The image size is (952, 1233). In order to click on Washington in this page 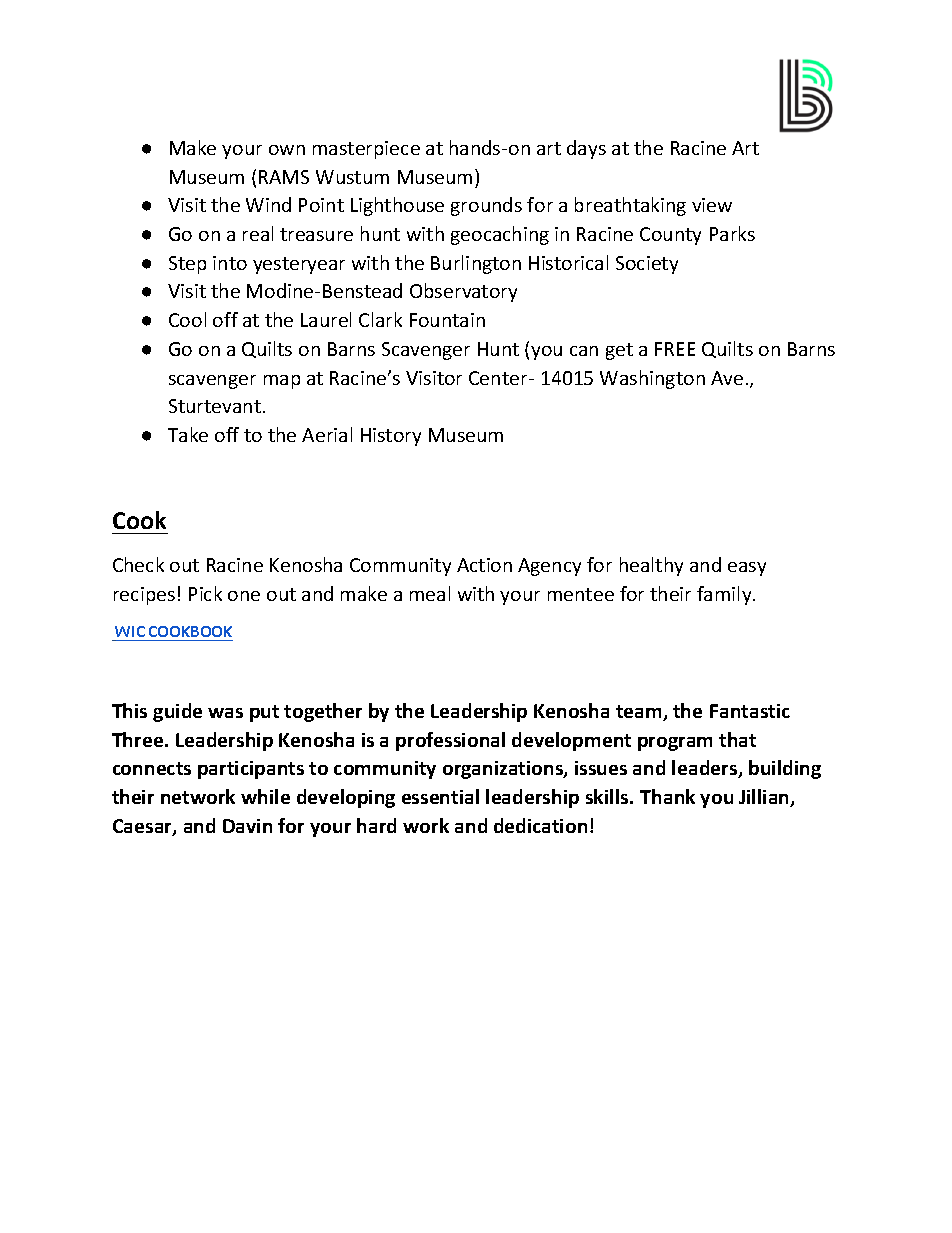, I will do `click(652, 379)`.
